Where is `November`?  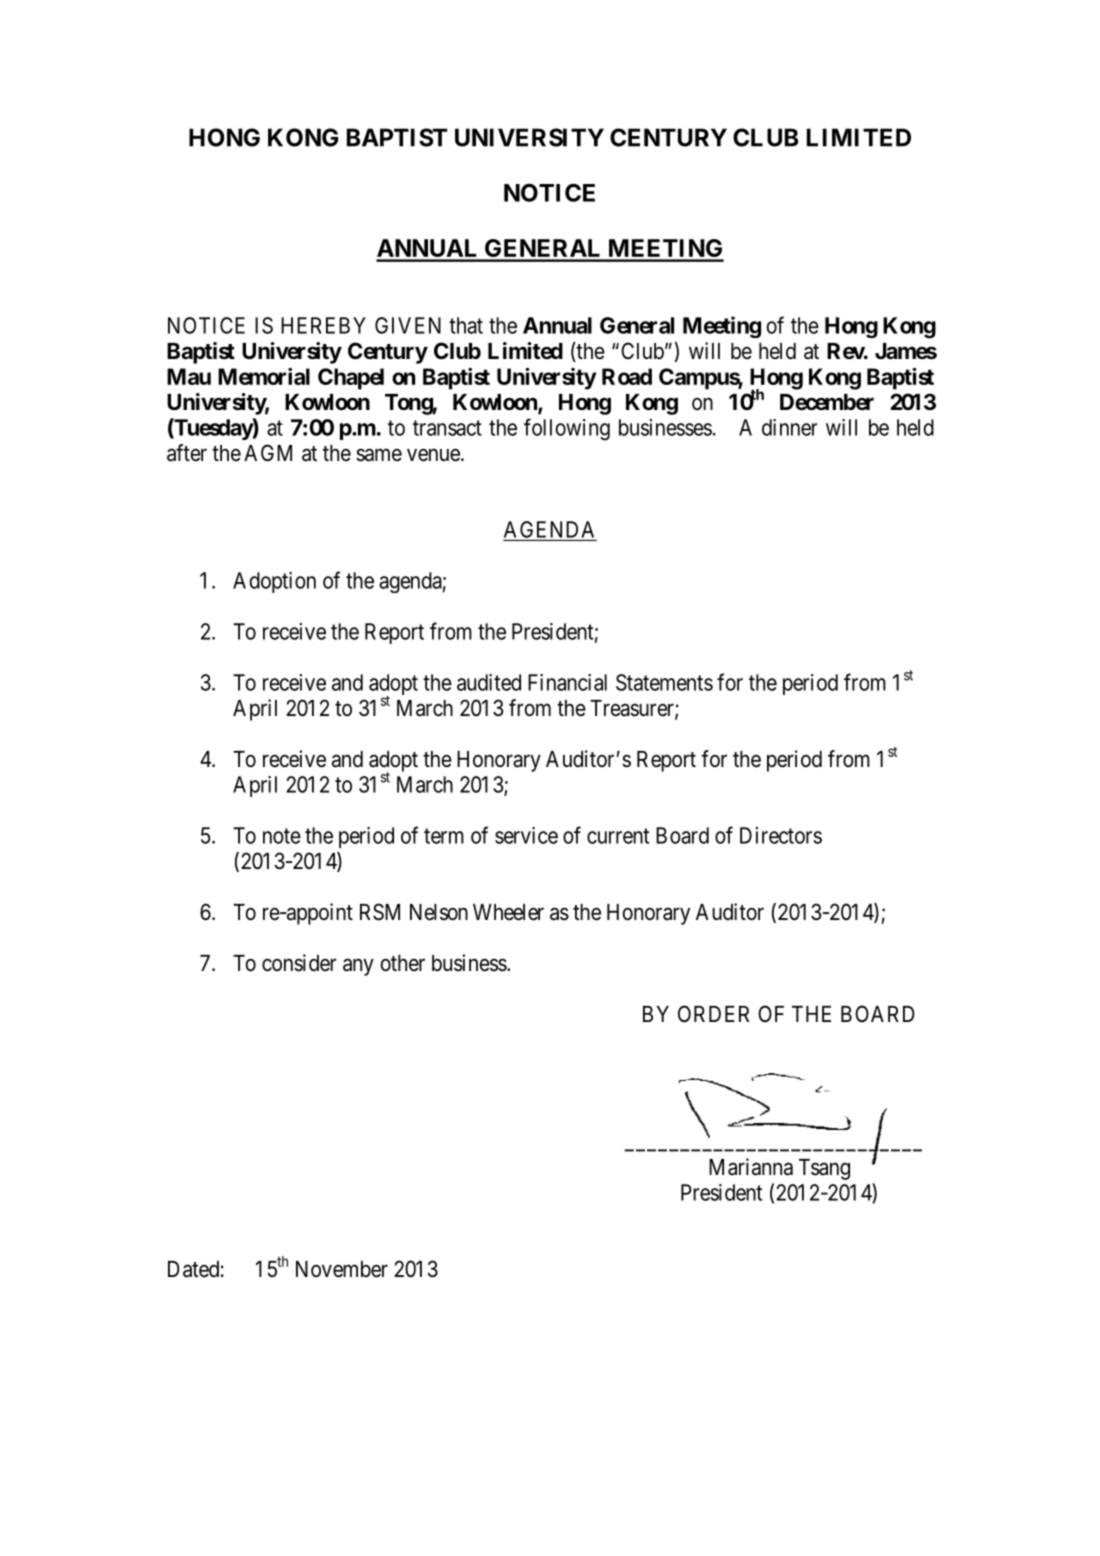 November is located at coordinates (342, 1269).
